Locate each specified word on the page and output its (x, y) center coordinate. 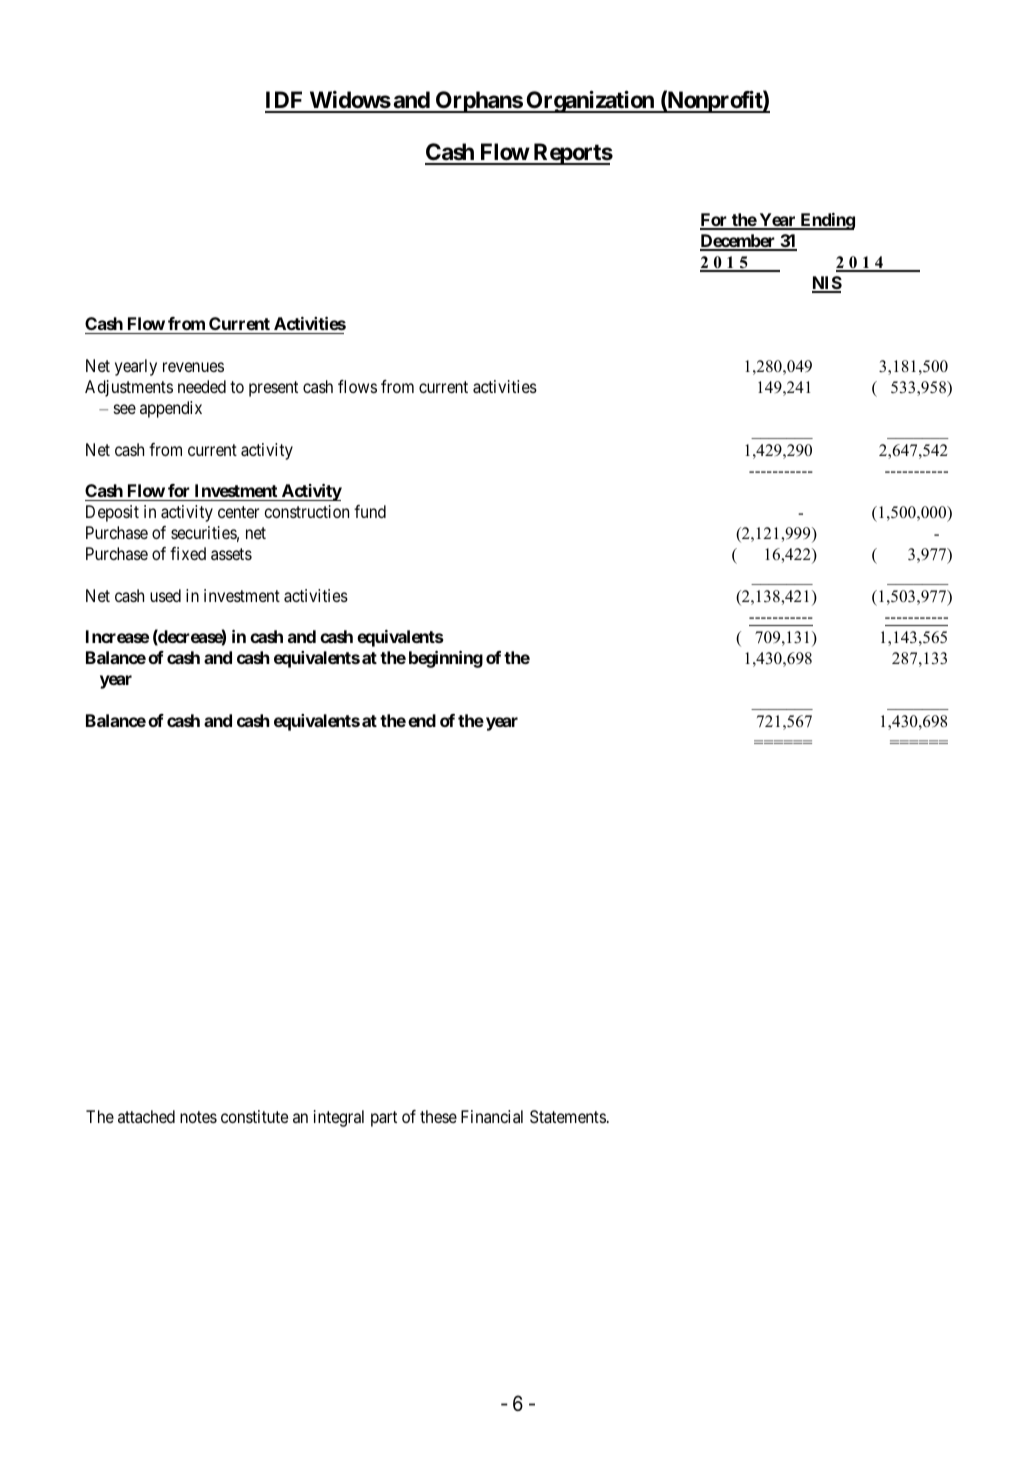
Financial (492, 1116)
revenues (193, 367)
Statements (568, 1116)
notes (198, 1117)
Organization (590, 101)
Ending (826, 221)
